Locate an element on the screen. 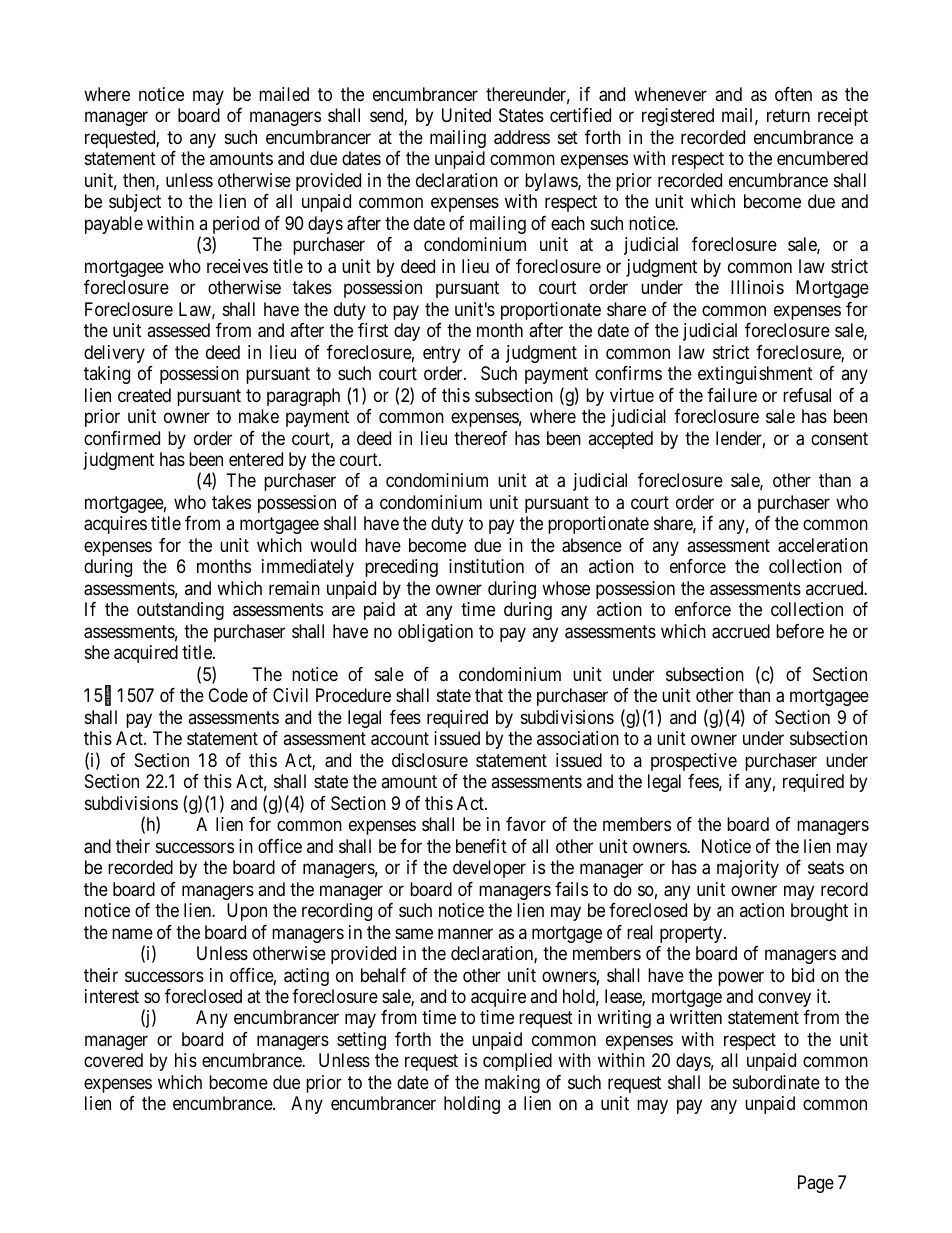  address is located at coordinates (522, 137).
